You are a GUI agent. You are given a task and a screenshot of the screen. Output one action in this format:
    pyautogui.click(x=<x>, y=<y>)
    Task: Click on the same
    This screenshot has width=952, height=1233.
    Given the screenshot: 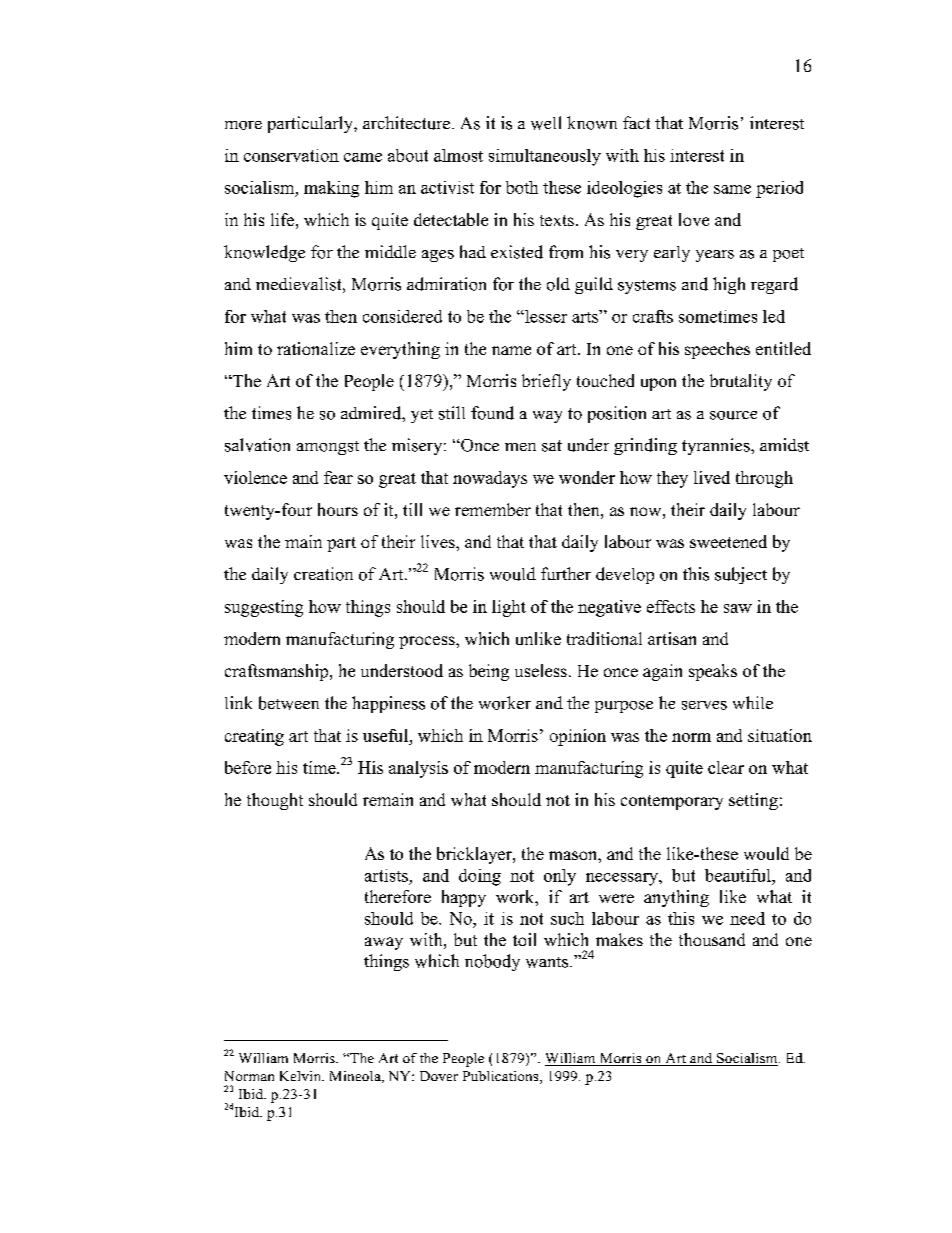 What is the action you would take?
    pyautogui.click(x=732, y=189)
